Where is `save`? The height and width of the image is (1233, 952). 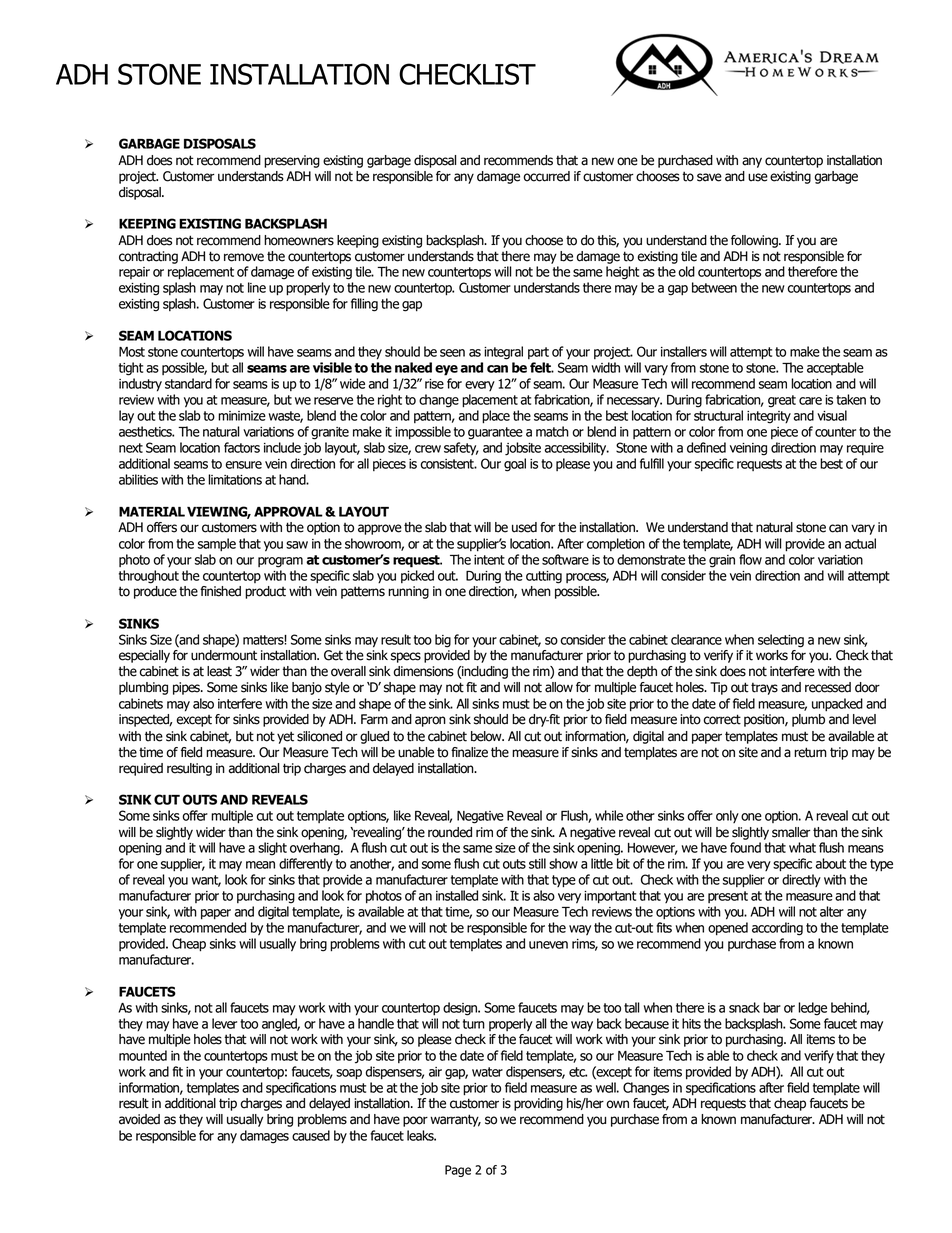 save is located at coordinates (709, 177).
